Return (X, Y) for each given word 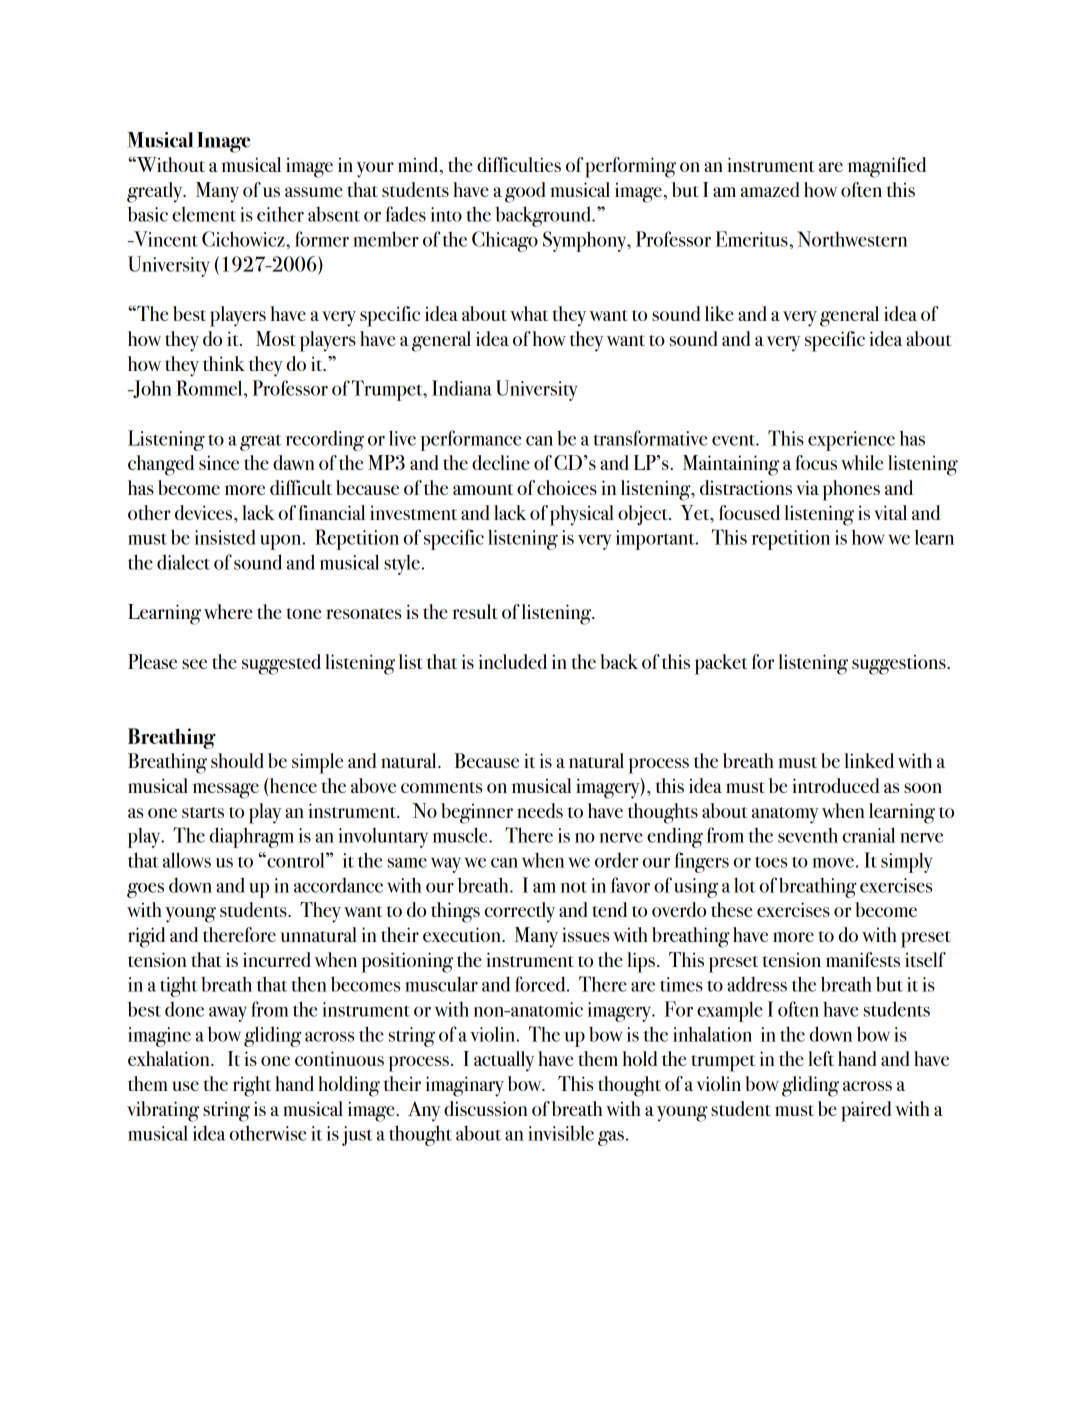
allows (187, 860)
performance (470, 440)
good (525, 192)
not (574, 887)
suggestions (900, 664)
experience (851, 441)
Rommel (210, 388)
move (833, 863)
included (513, 661)
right (252, 1086)
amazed (770, 189)
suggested (281, 664)
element (204, 214)
